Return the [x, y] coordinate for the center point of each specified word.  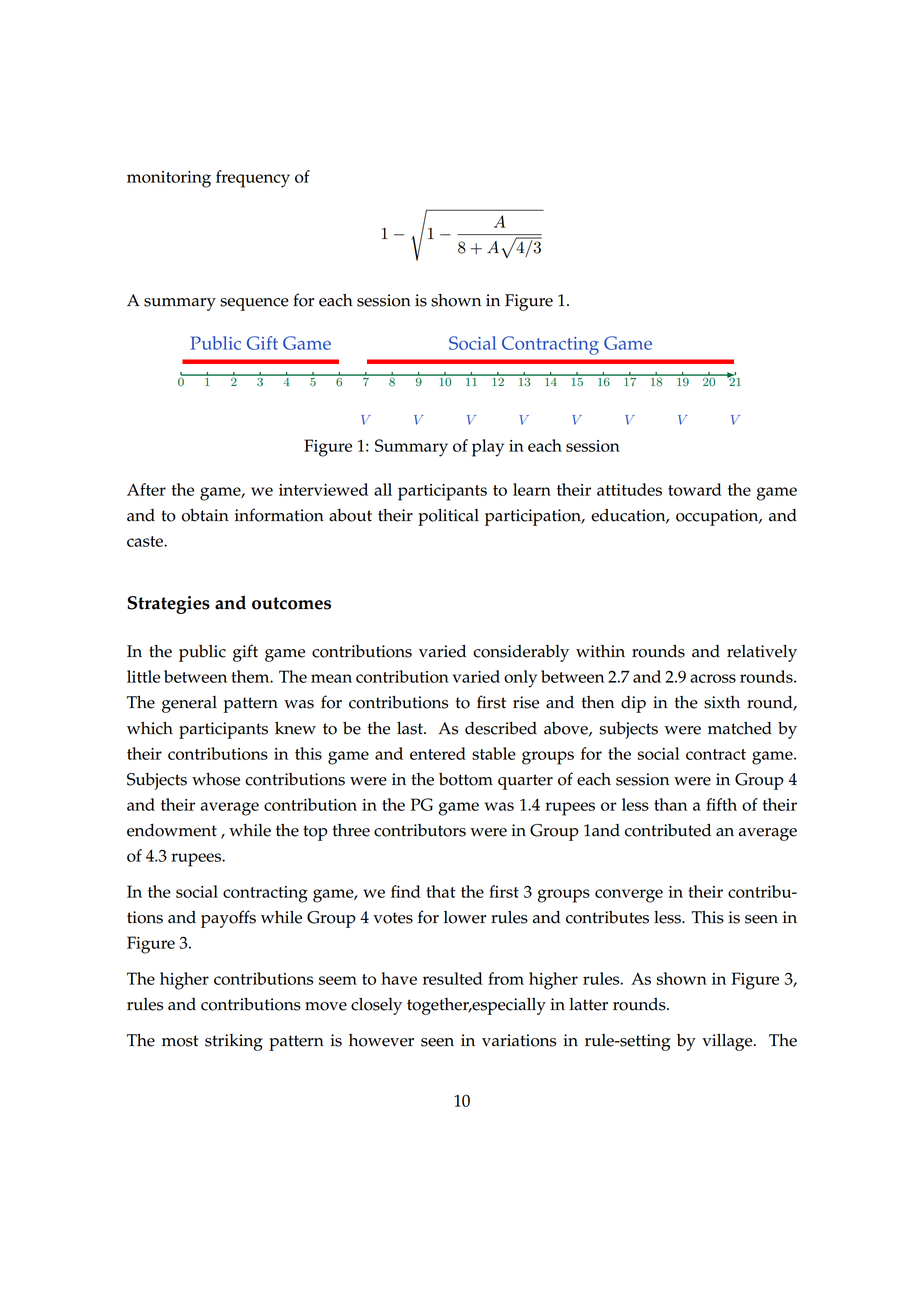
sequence [254, 304]
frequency [253, 179]
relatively [762, 653]
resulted [453, 978]
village [728, 1042]
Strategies [168, 605]
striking [234, 1042]
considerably [521, 653]
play [488, 448]
